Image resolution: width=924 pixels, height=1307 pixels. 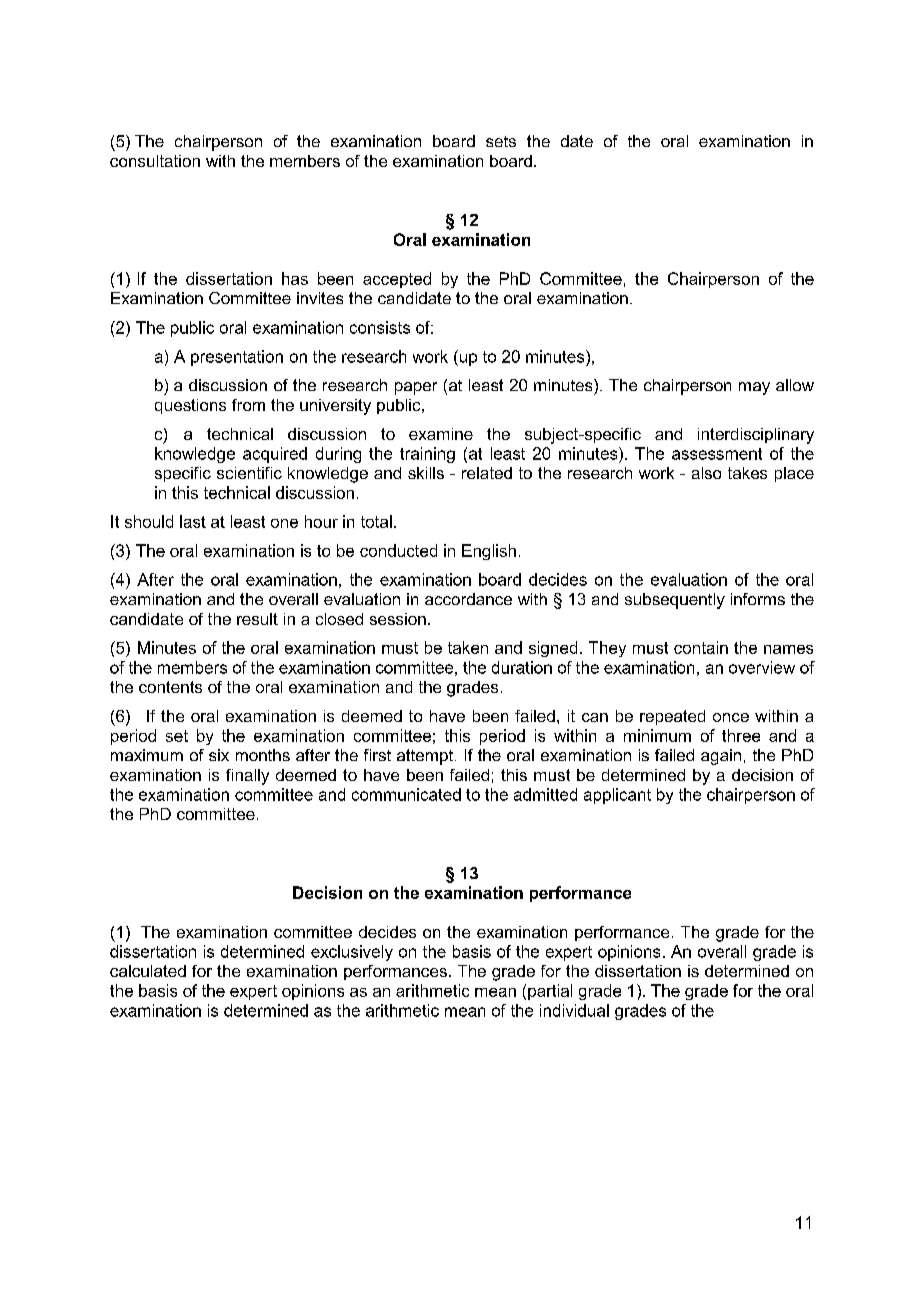 I want to click on attempt, so click(x=426, y=757).
